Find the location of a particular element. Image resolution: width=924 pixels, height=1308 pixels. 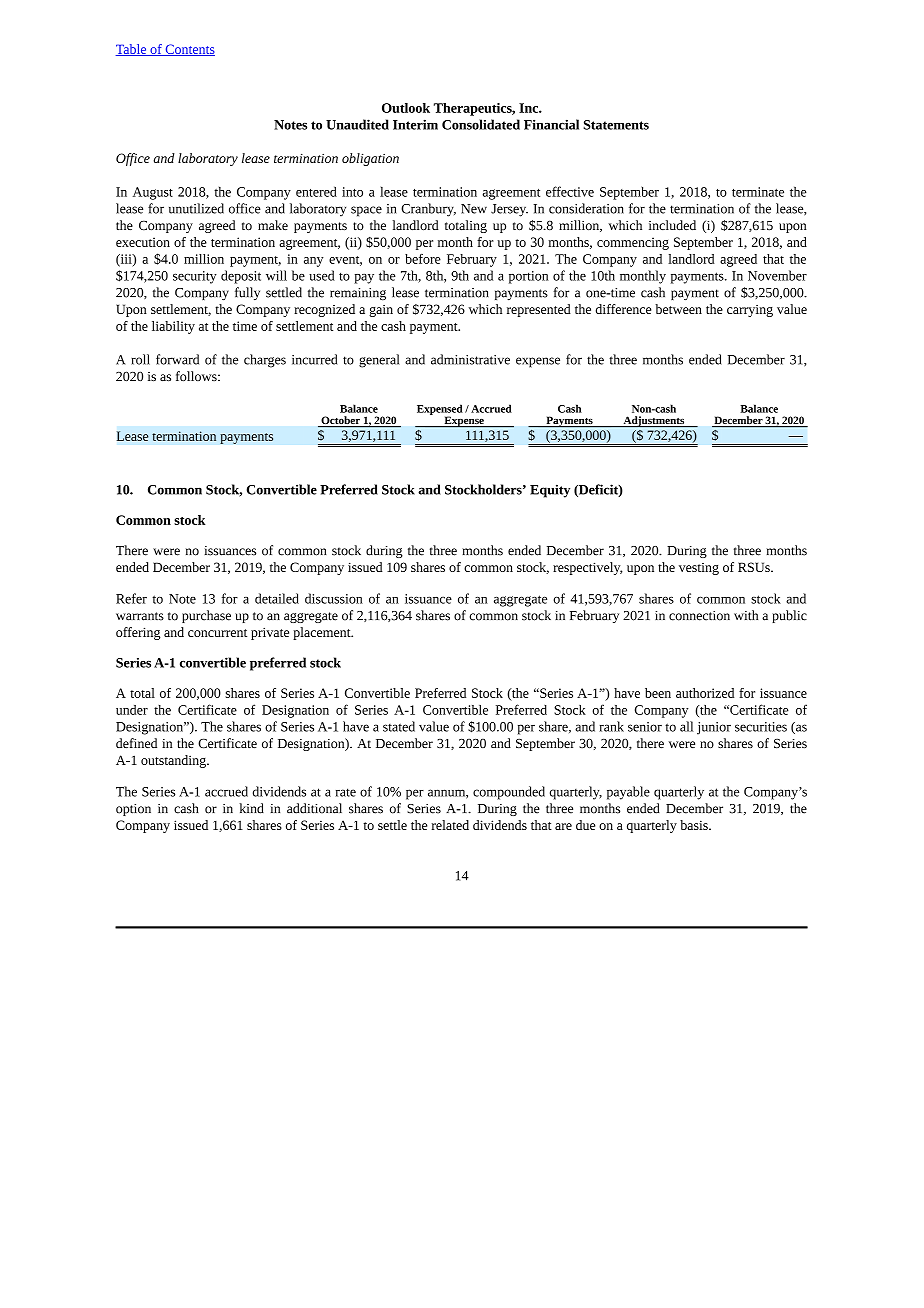

connection is located at coordinates (699, 616).
